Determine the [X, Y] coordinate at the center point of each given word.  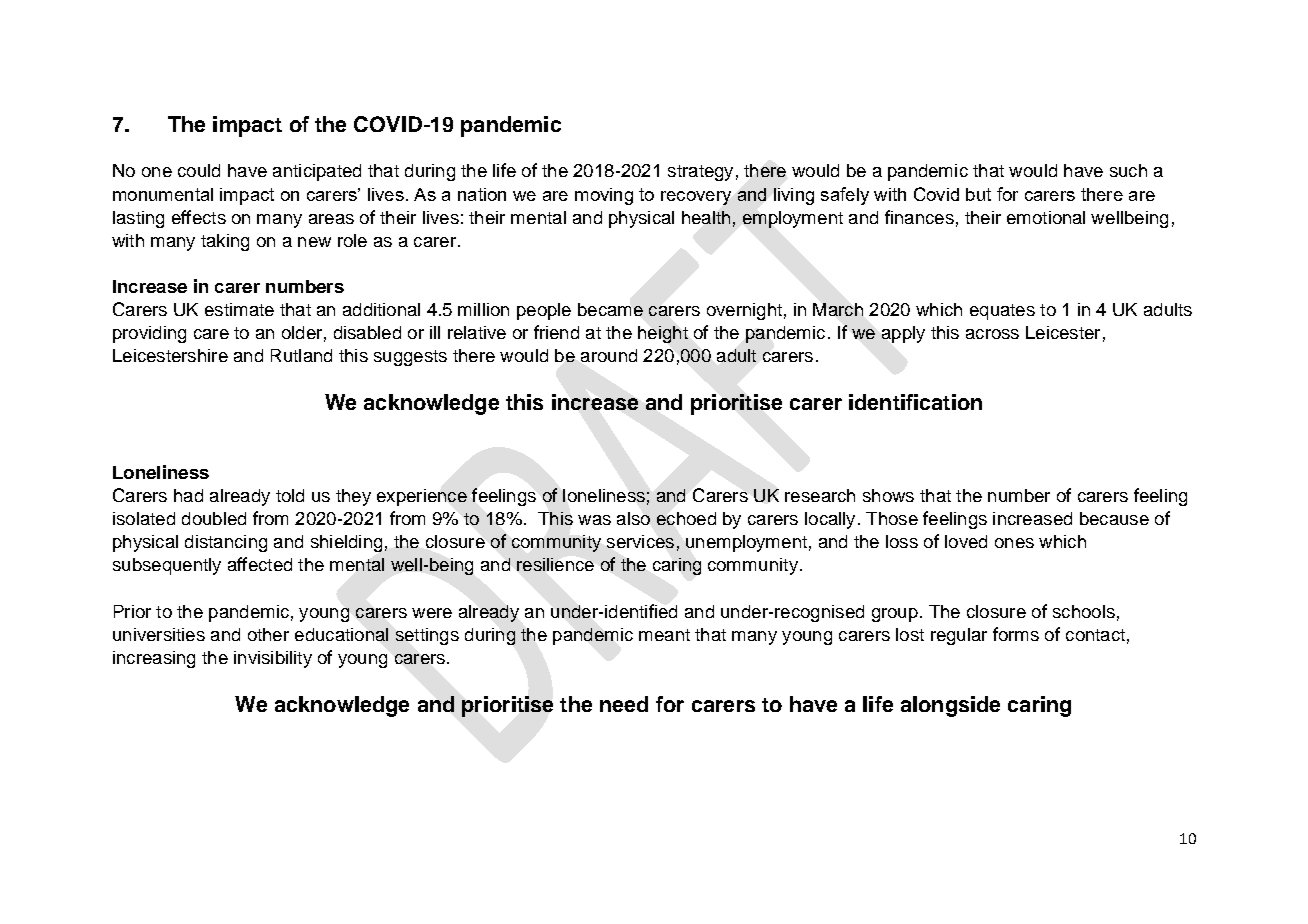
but [978, 194]
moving [604, 196]
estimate [239, 309]
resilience [555, 564]
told [290, 495]
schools [1084, 611]
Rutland [301, 355]
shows [888, 495]
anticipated [317, 172]
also [633, 518]
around [609, 355]
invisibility [273, 659]
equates [1002, 312]
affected [260, 564]
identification [915, 402]
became [610, 309]
